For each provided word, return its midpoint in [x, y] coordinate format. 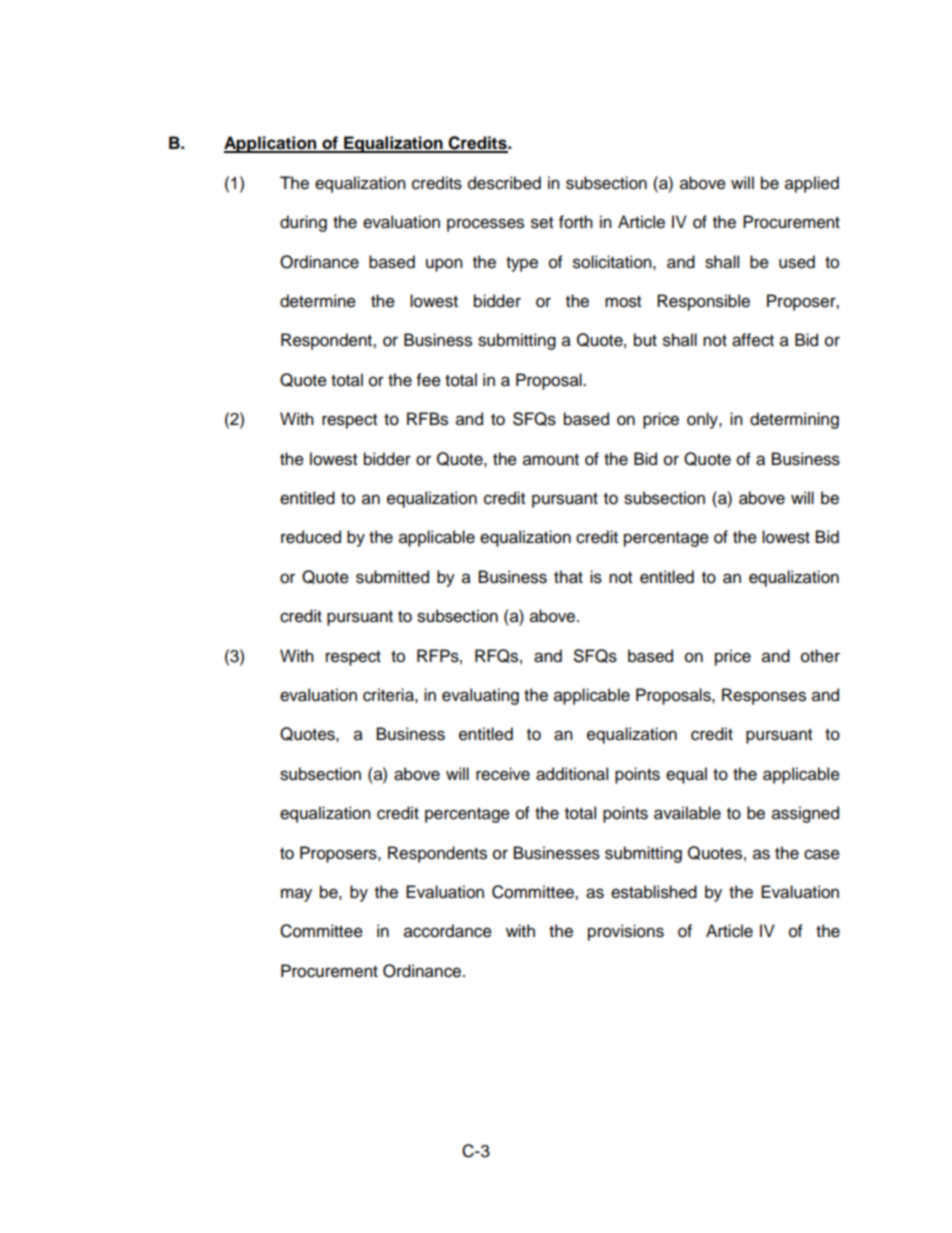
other [820, 656]
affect [753, 340]
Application [271, 144]
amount [551, 460]
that [568, 577]
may [296, 895]
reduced [311, 537]
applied [812, 184]
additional [572, 774]
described [504, 183]
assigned [805, 814]
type [522, 264]
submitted [392, 577]
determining [794, 420]
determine [318, 301]
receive [503, 774]
